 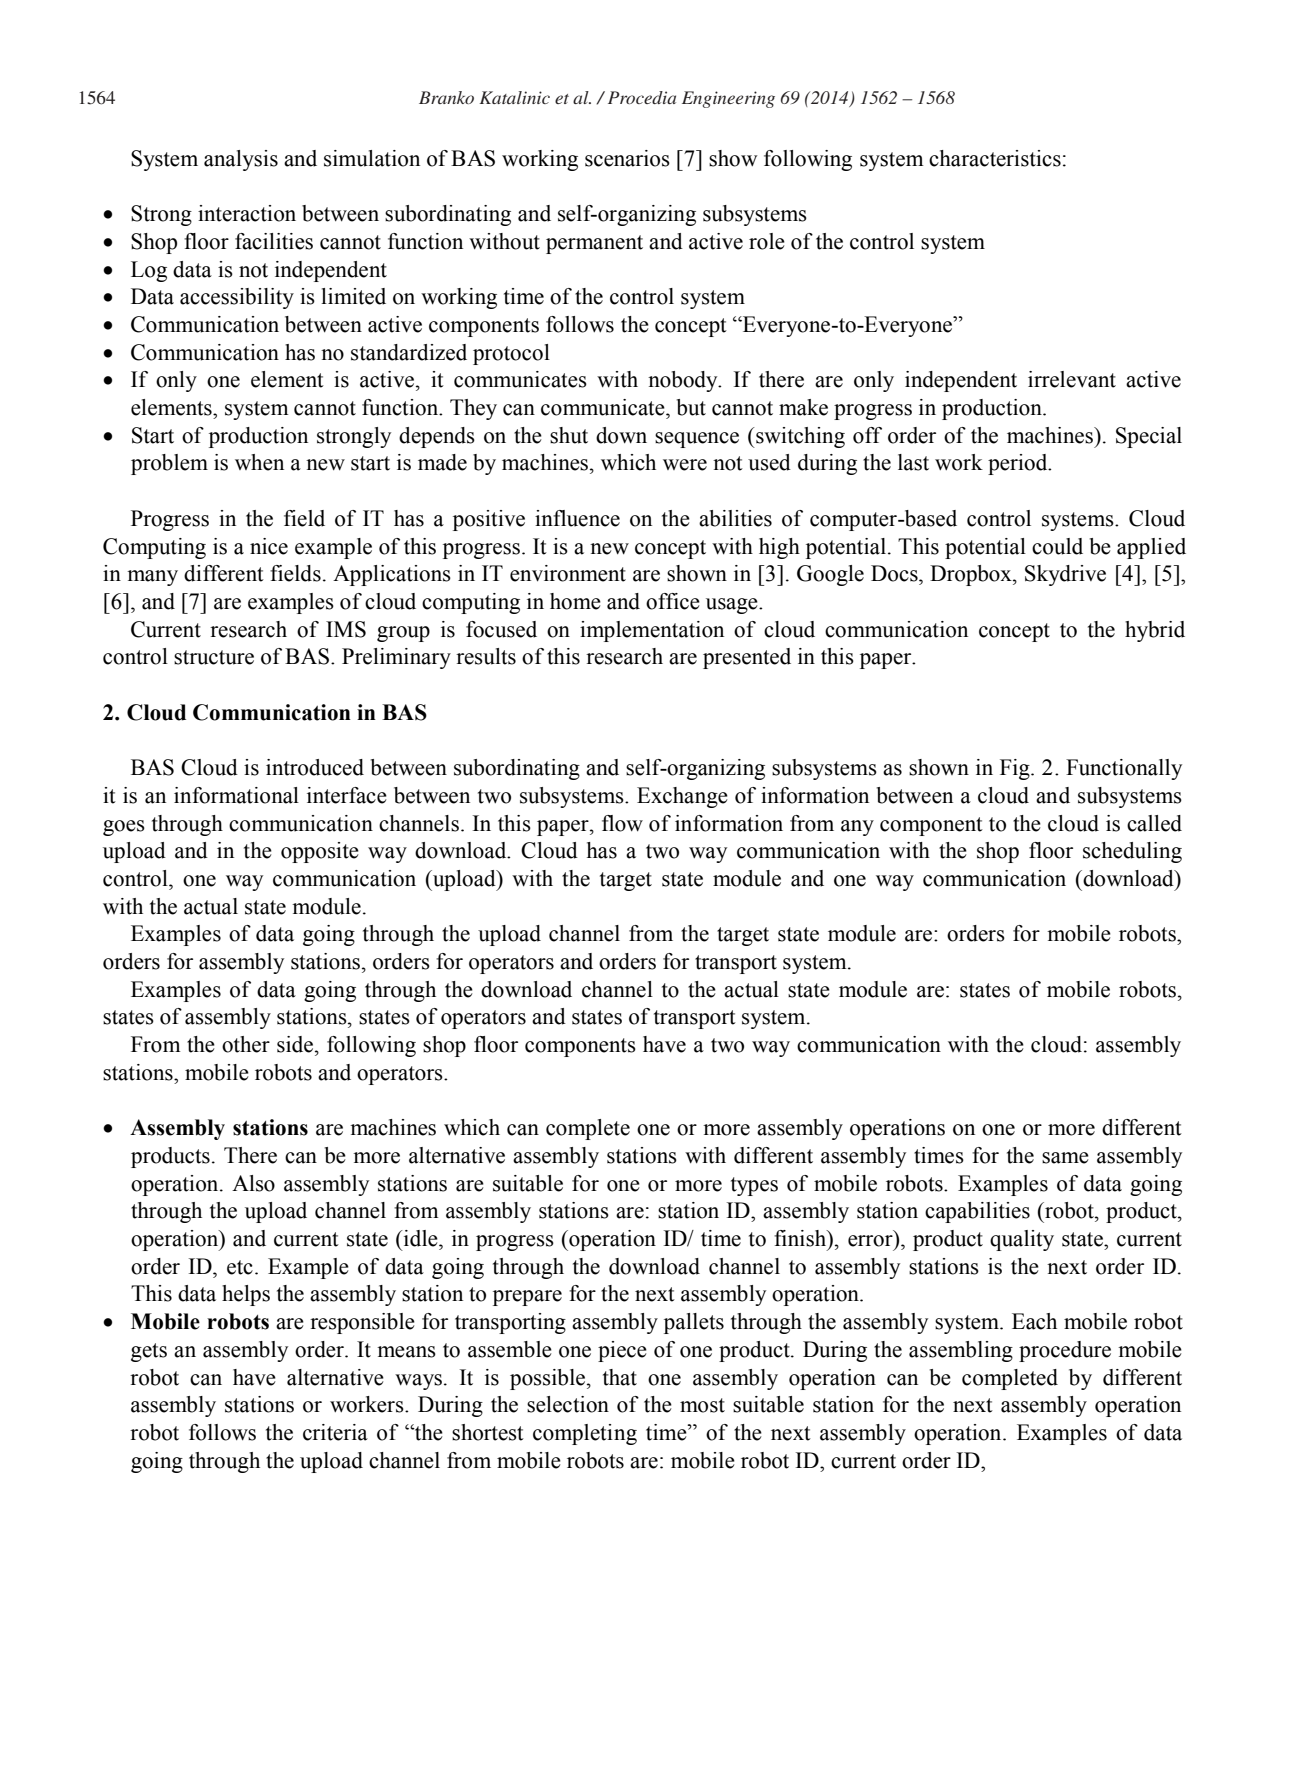 What do you see at coordinates (627, 158) in the screenshot?
I see `scenarios` at bounding box center [627, 158].
